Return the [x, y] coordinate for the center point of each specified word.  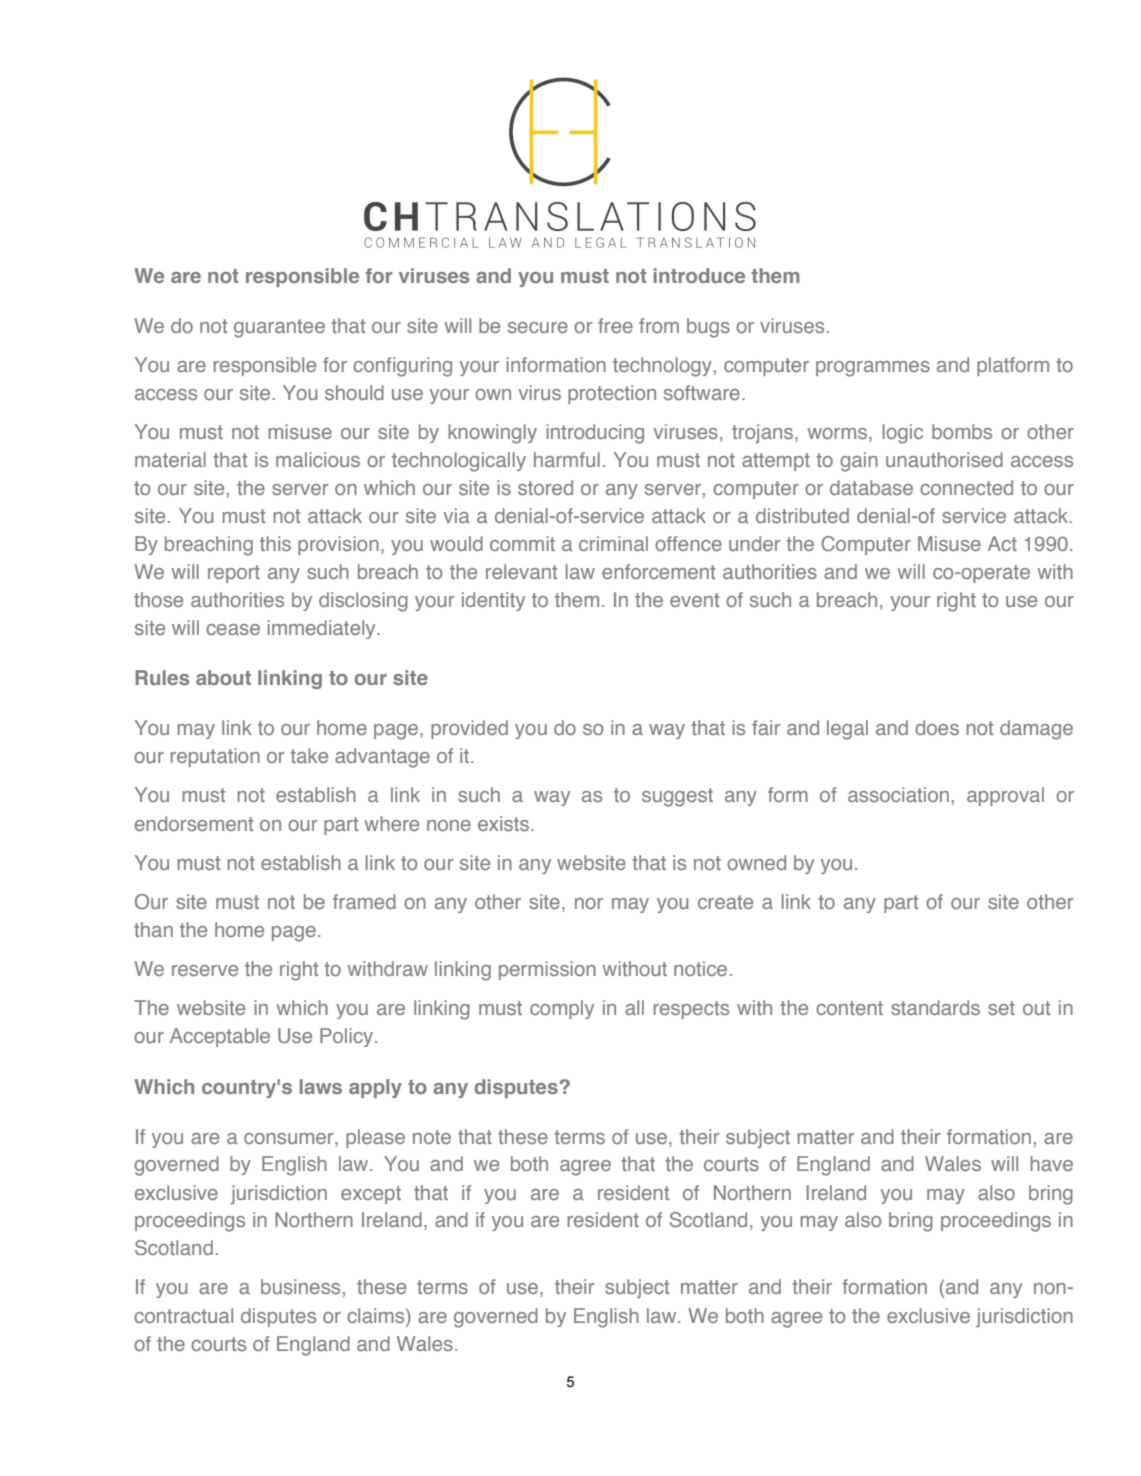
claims [377, 1315]
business [300, 1286]
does [937, 727]
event [694, 600]
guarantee [279, 328]
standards [935, 1007]
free [615, 325]
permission [547, 970]
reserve [205, 970]
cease [233, 629]
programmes [873, 369]
